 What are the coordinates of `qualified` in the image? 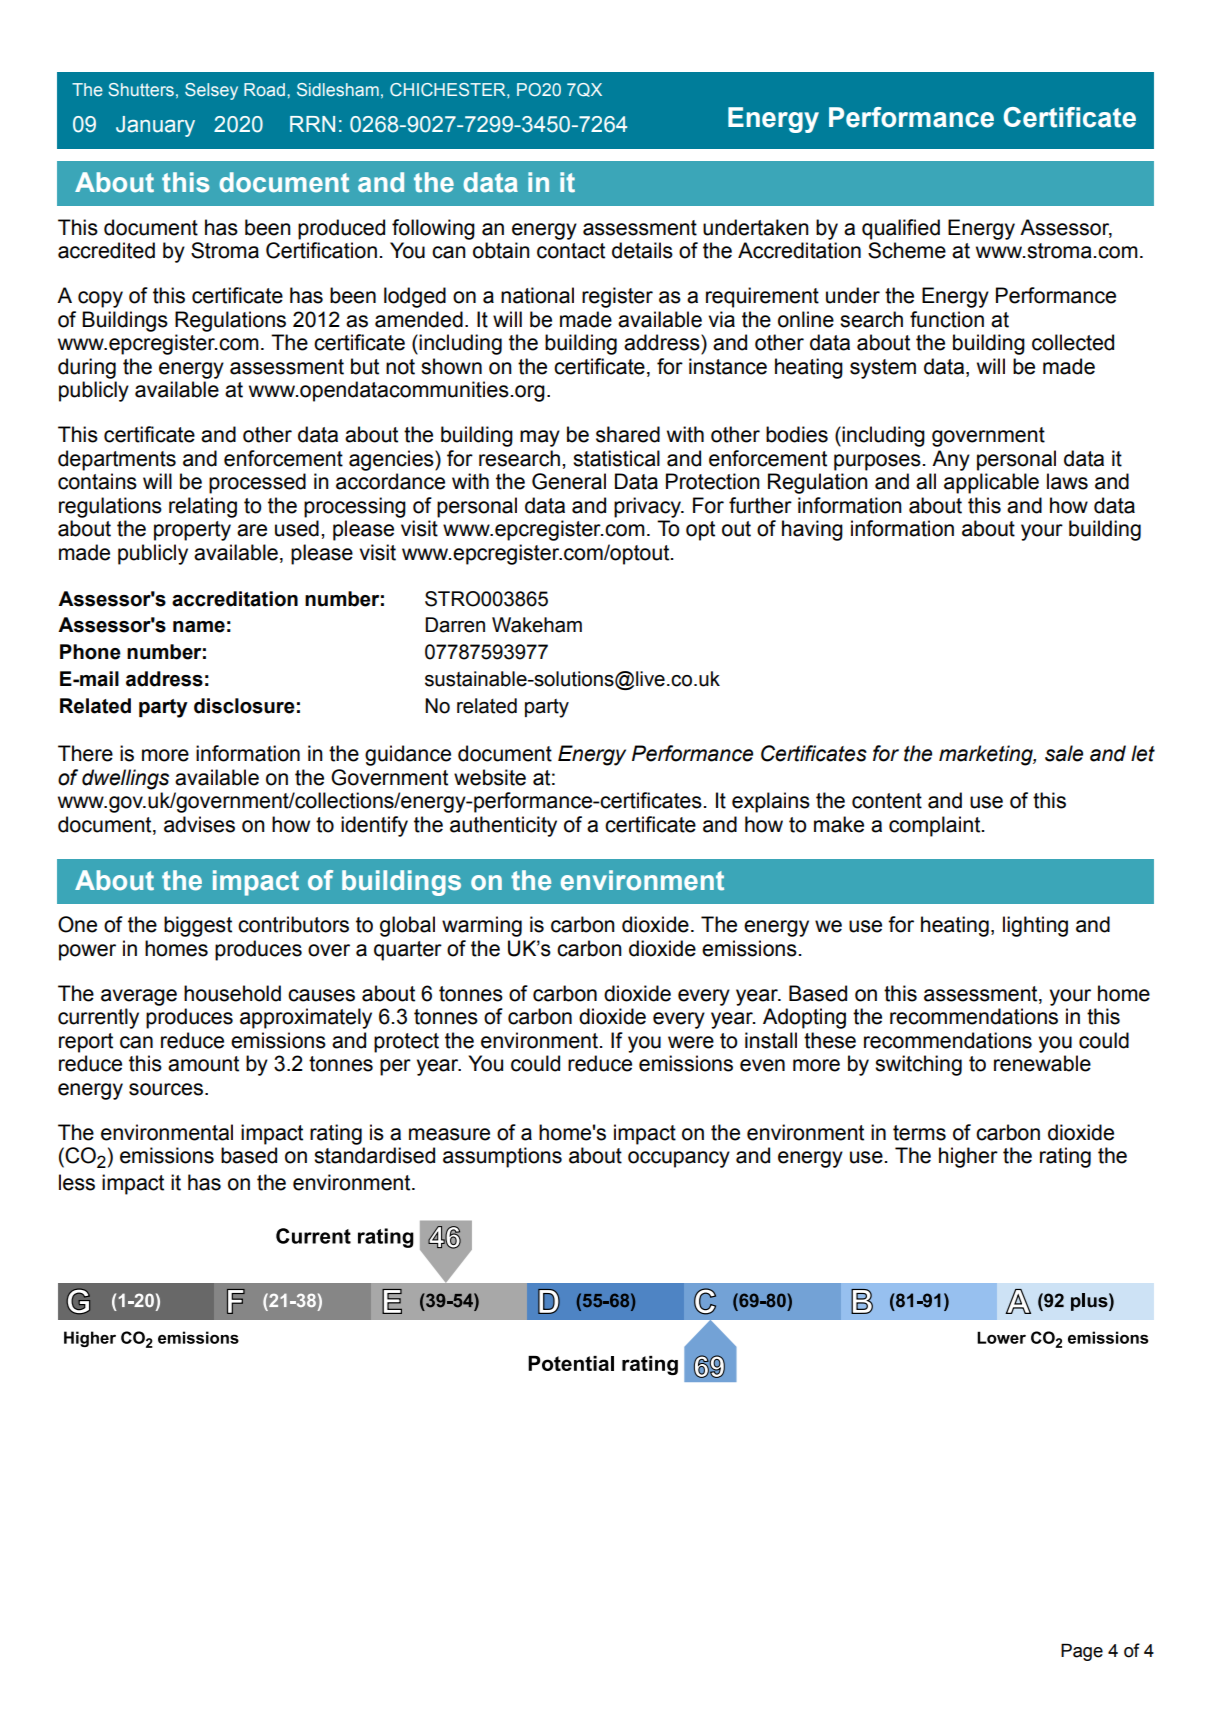 It's located at (901, 229).
